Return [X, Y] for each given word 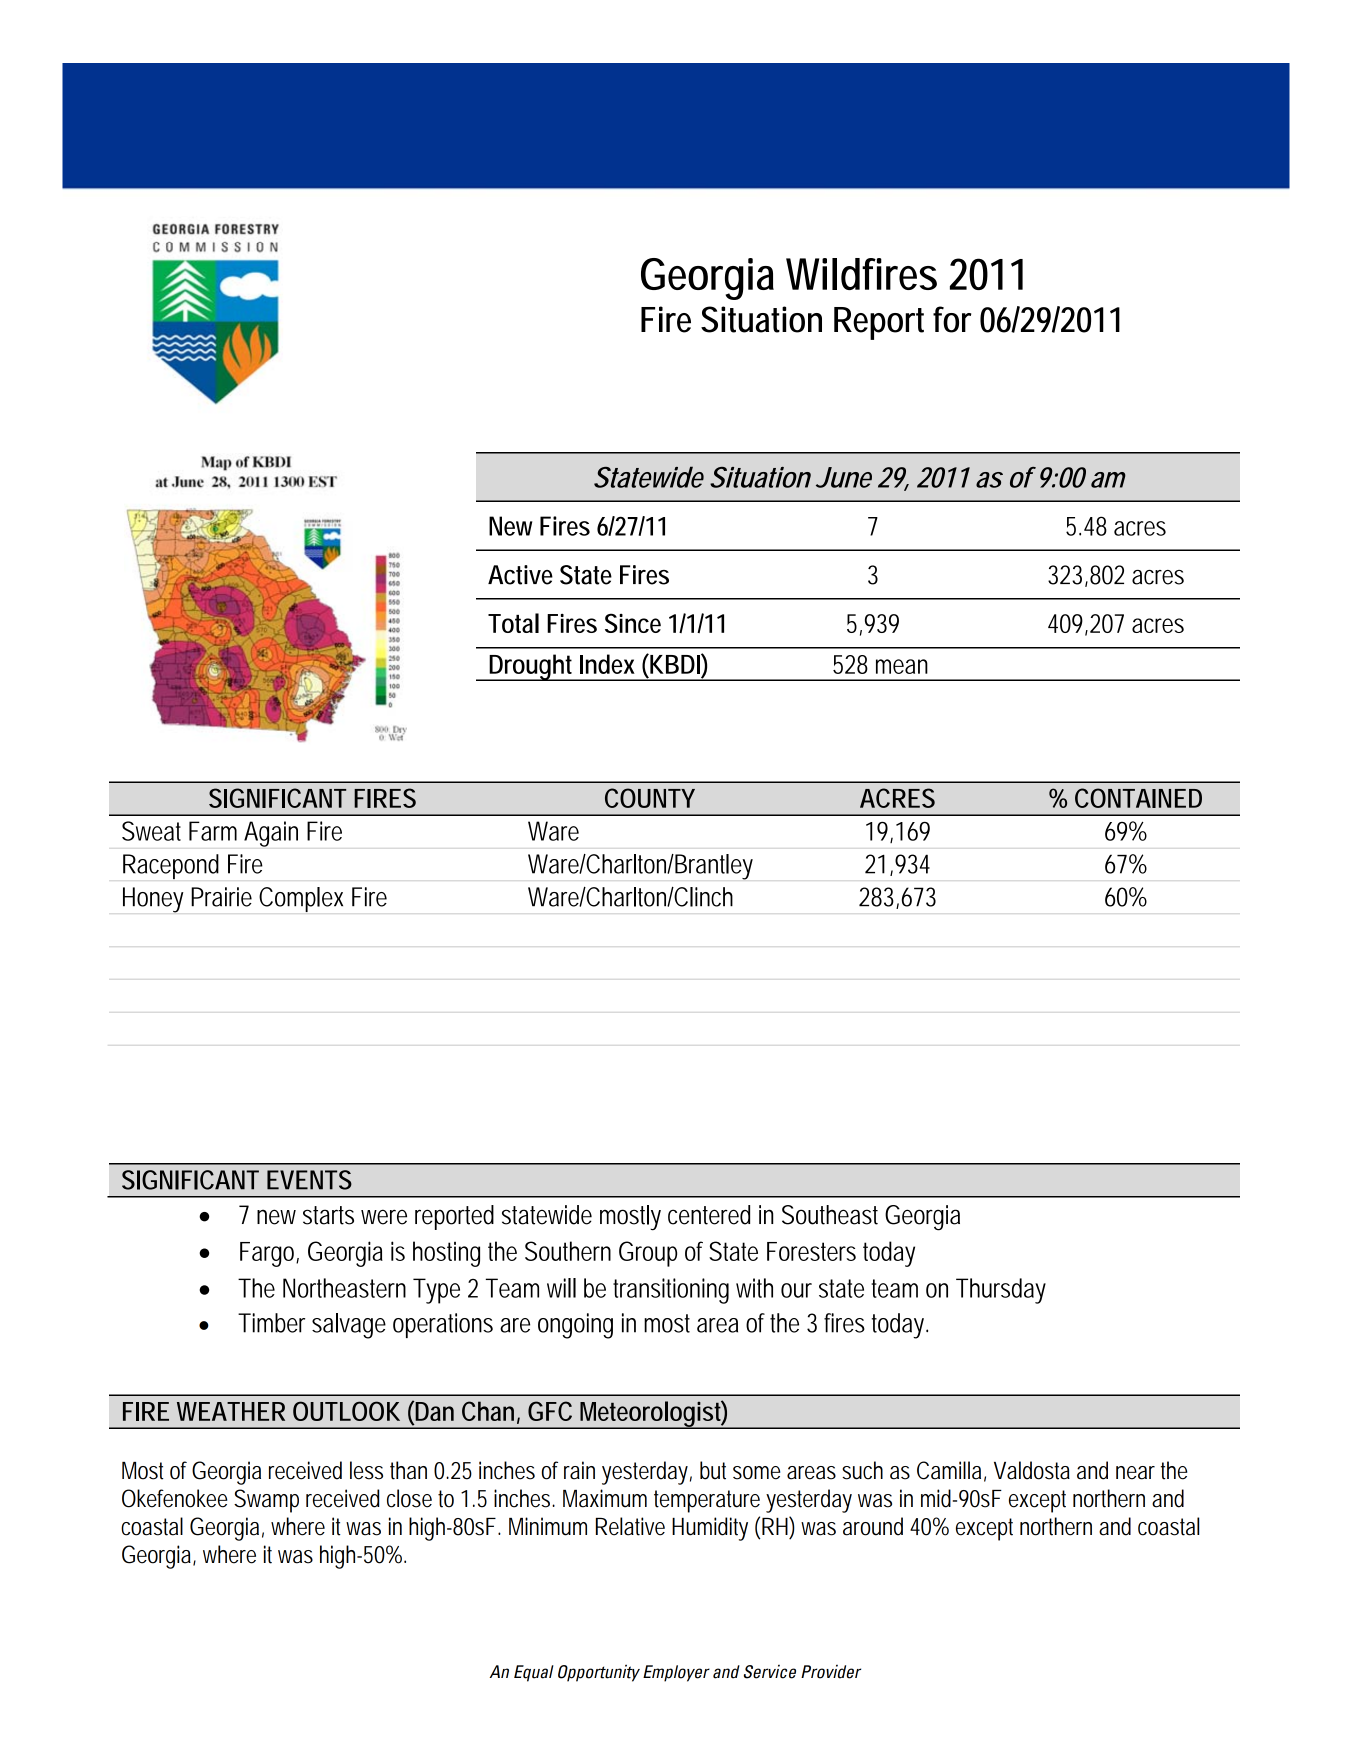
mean [902, 666]
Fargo [267, 1254]
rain [579, 1470]
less [366, 1470]
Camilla [949, 1470]
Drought [531, 667]
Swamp [266, 1501]
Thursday [1001, 1291]
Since [633, 623]
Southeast [830, 1215]
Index [607, 664]
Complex [301, 899]
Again [271, 834]
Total [513, 623]
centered [709, 1215]
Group [648, 1254]
